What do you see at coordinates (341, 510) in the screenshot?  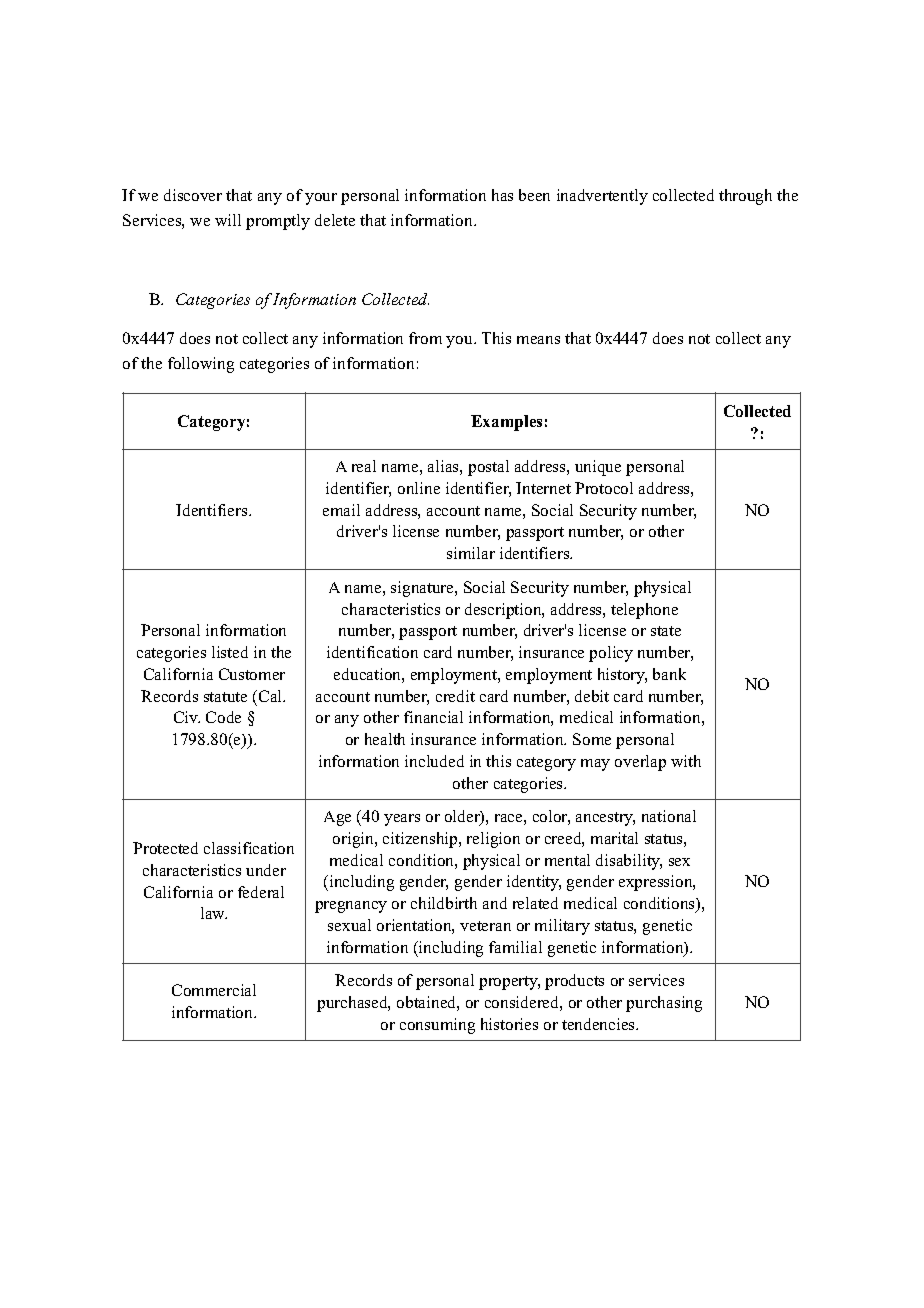 I see `email` at bounding box center [341, 510].
